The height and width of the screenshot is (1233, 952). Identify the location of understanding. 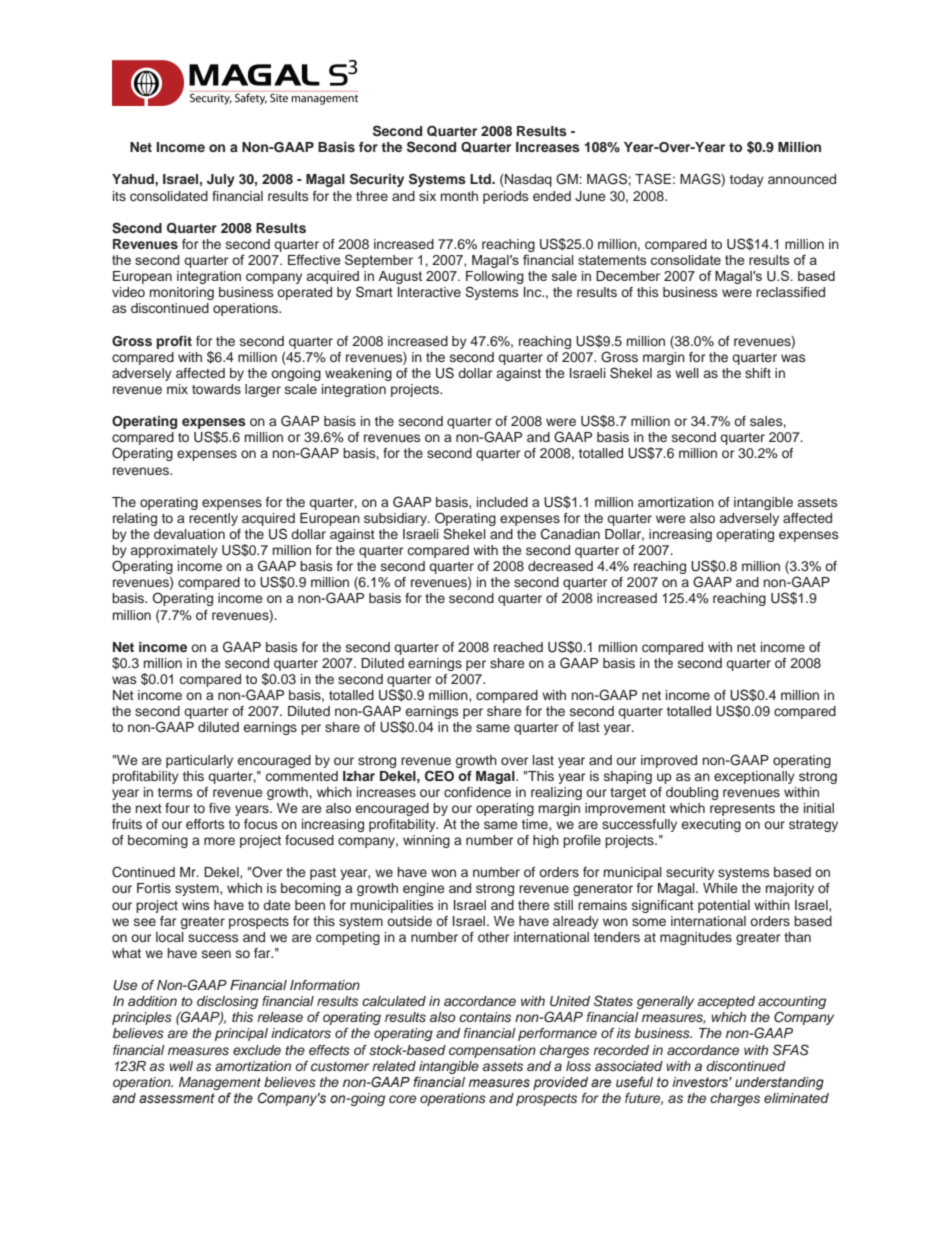
(779, 1083).
